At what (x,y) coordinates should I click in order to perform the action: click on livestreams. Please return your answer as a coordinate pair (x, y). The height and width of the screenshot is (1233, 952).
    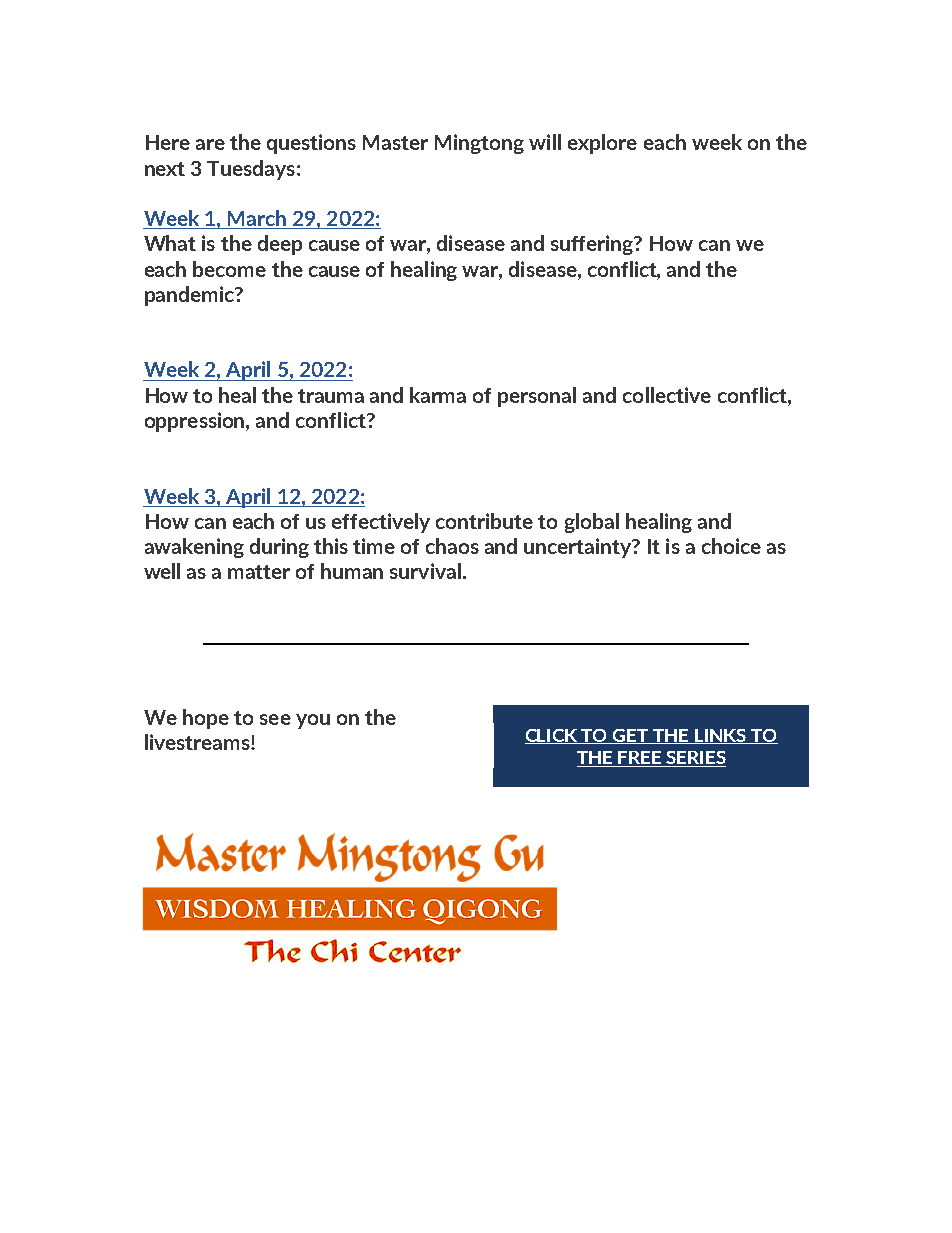
    Looking at the image, I should click on (198, 742).
